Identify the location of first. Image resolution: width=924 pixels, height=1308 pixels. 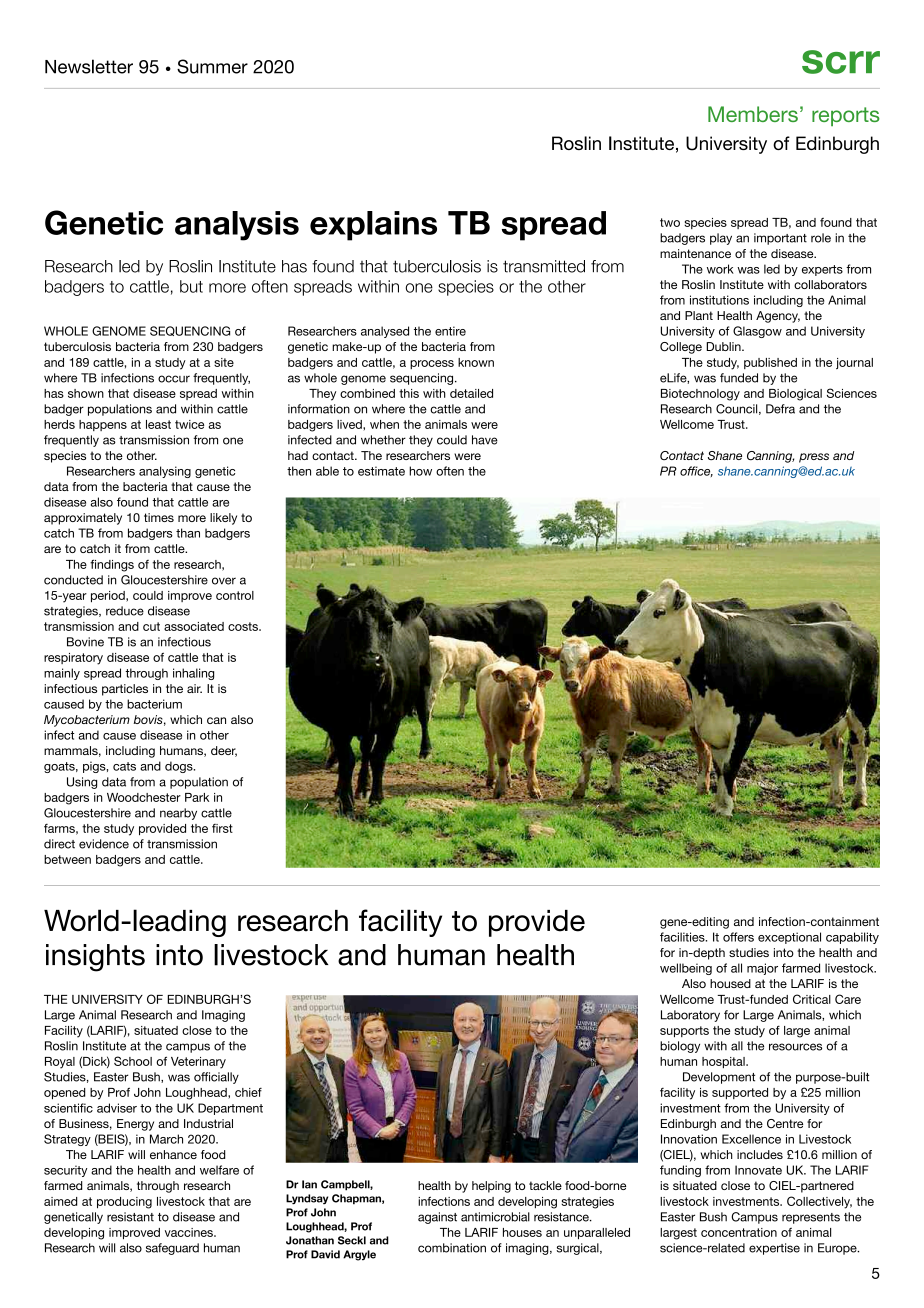
(222, 828).
